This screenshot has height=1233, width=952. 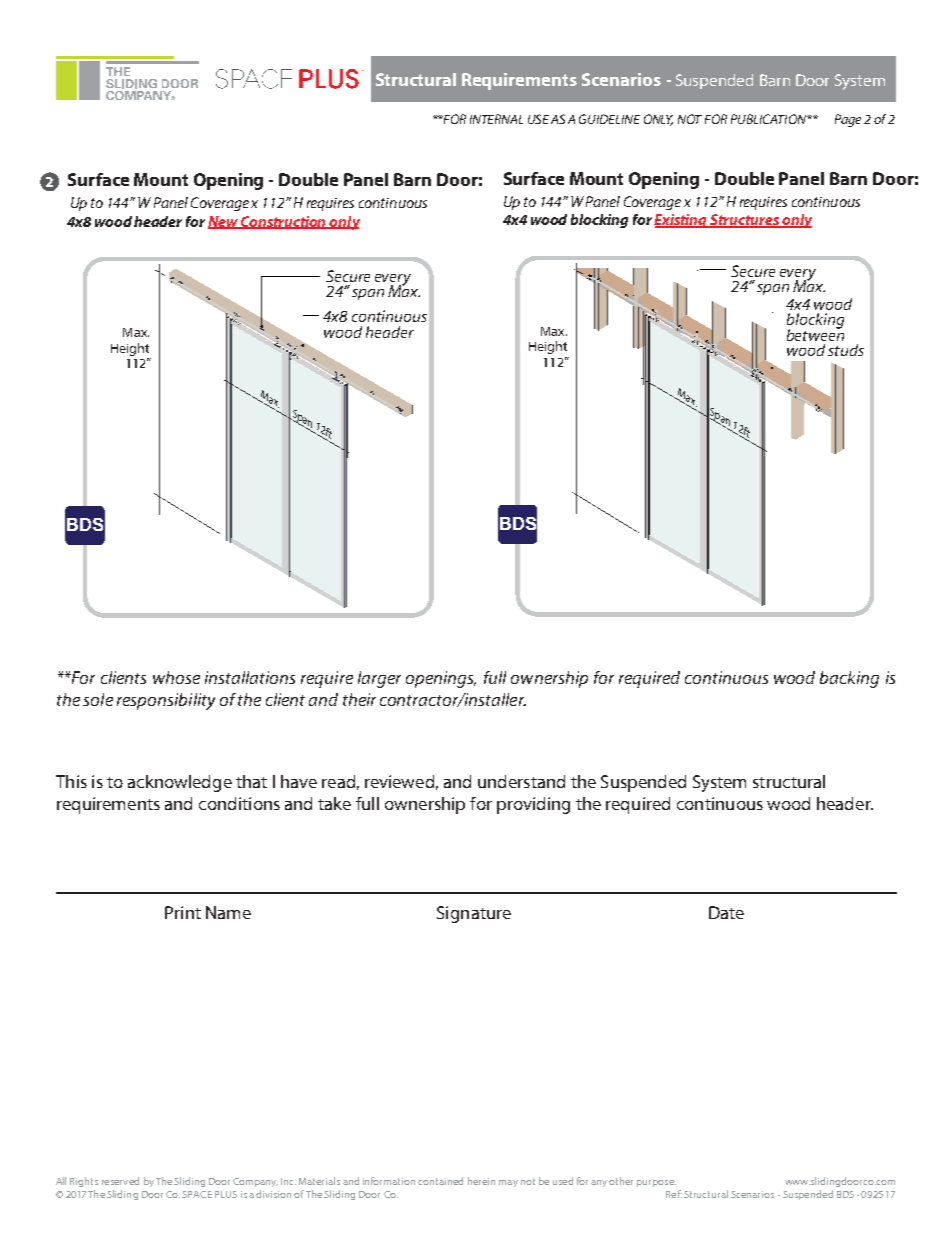 I want to click on INTERNAL, so click(x=496, y=119).
